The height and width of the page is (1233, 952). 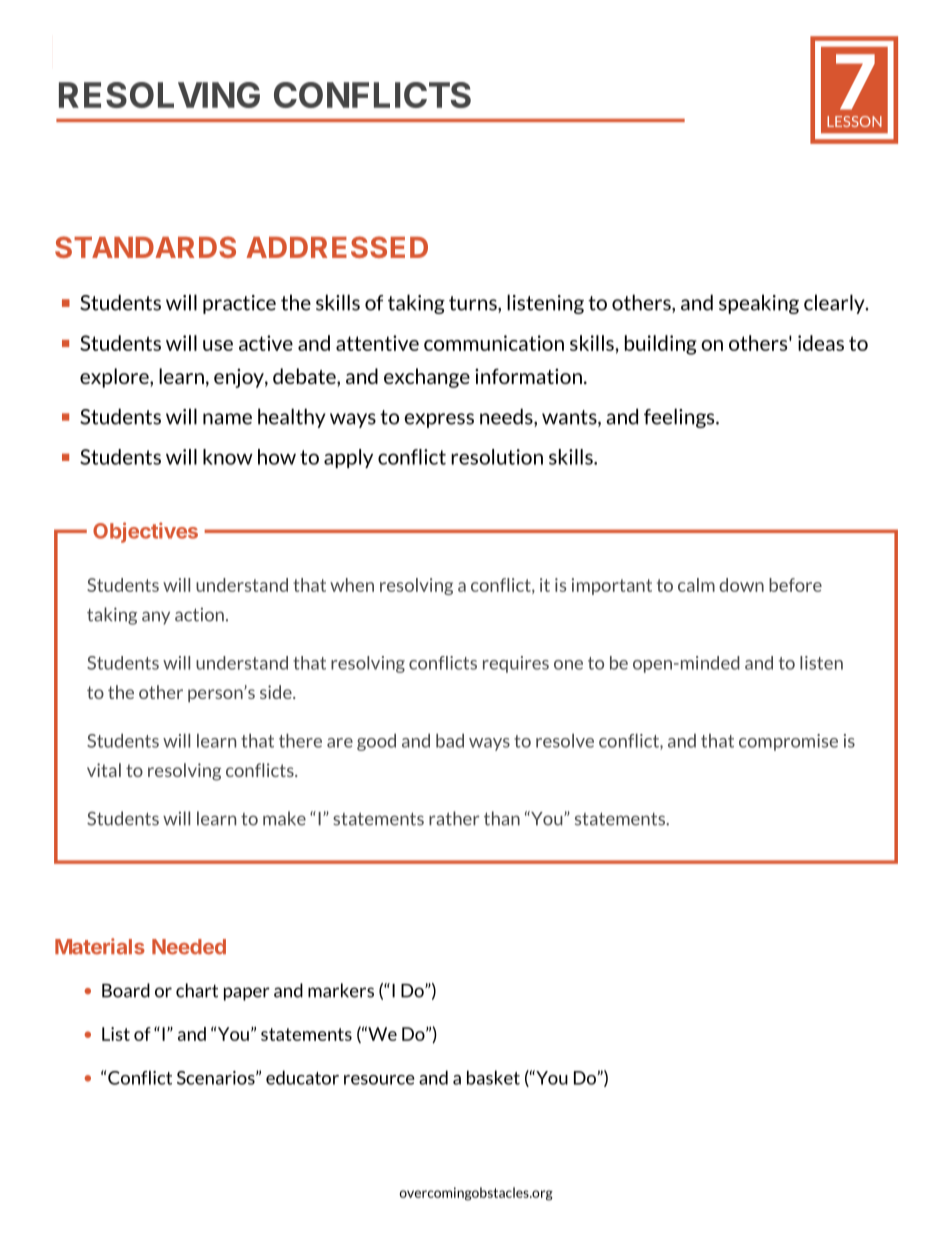 What do you see at coordinates (199, 615) in the page?
I see `action` at bounding box center [199, 615].
